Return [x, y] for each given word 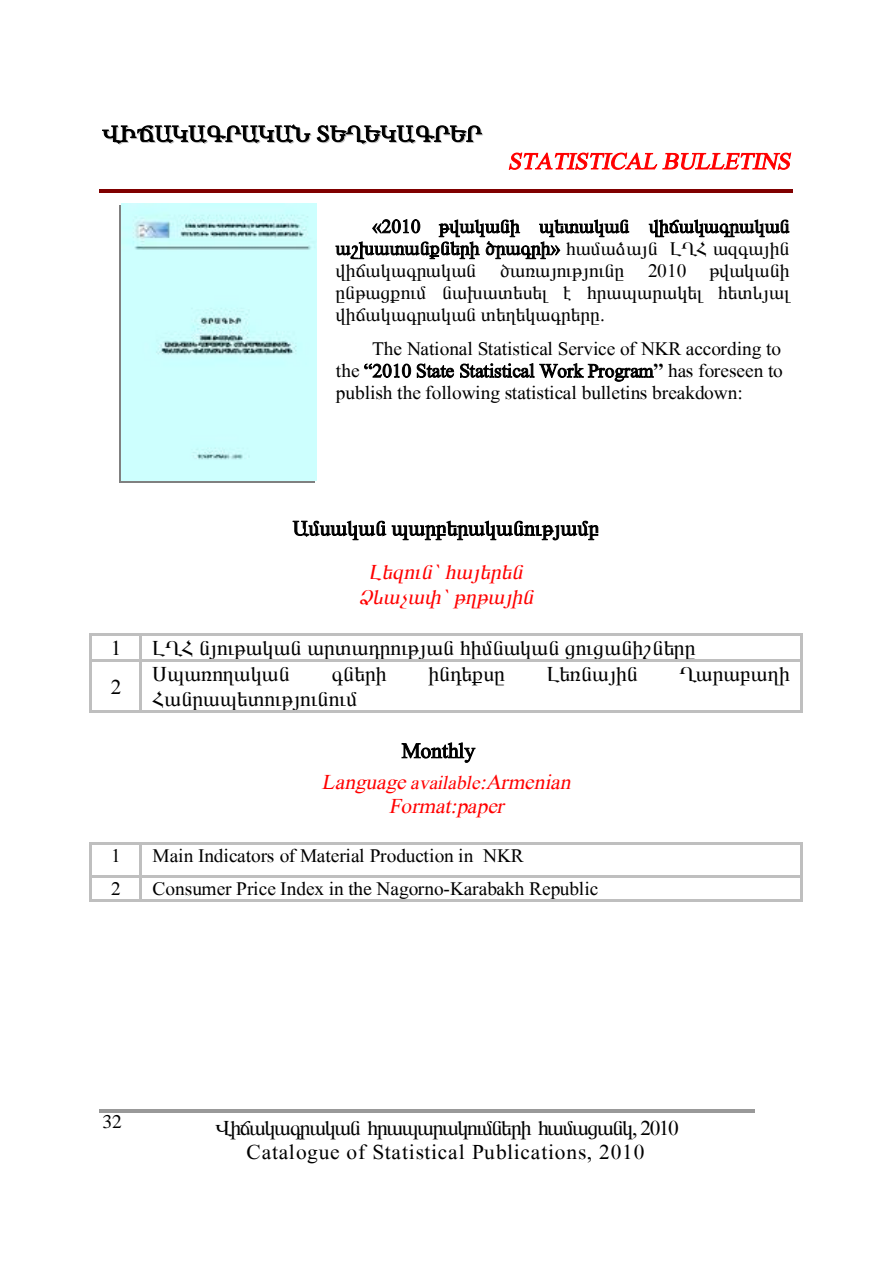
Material [332, 855]
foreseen [731, 370]
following [463, 394]
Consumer [192, 889]
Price [256, 888]
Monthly [438, 752]
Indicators [236, 855]
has [680, 370]
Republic [564, 890]
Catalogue [293, 1154]
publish [364, 394]
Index [302, 888]
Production [412, 855]
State [435, 370]
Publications [530, 1152]
